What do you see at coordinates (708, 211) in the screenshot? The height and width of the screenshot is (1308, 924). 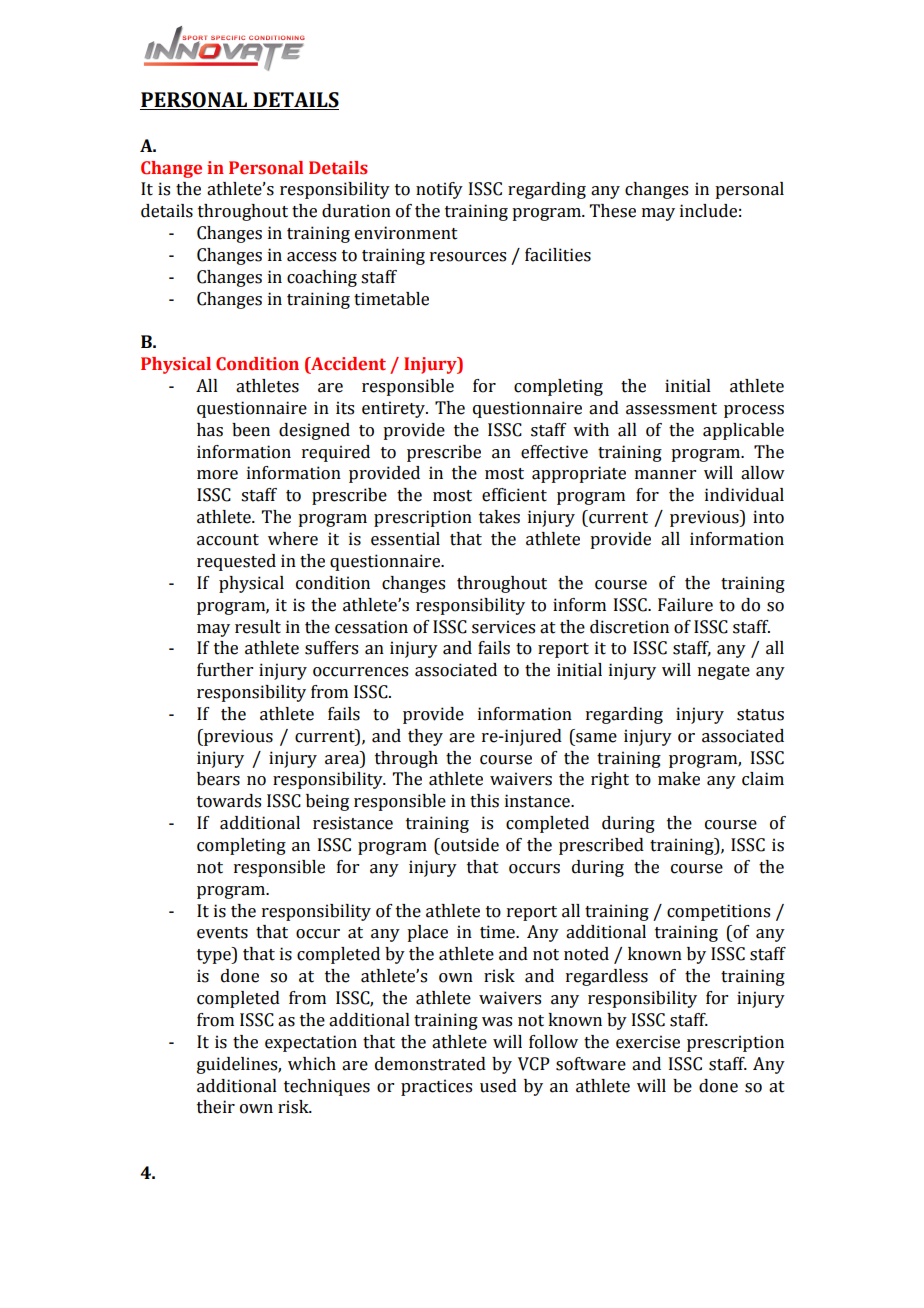 I see `include` at bounding box center [708, 211].
